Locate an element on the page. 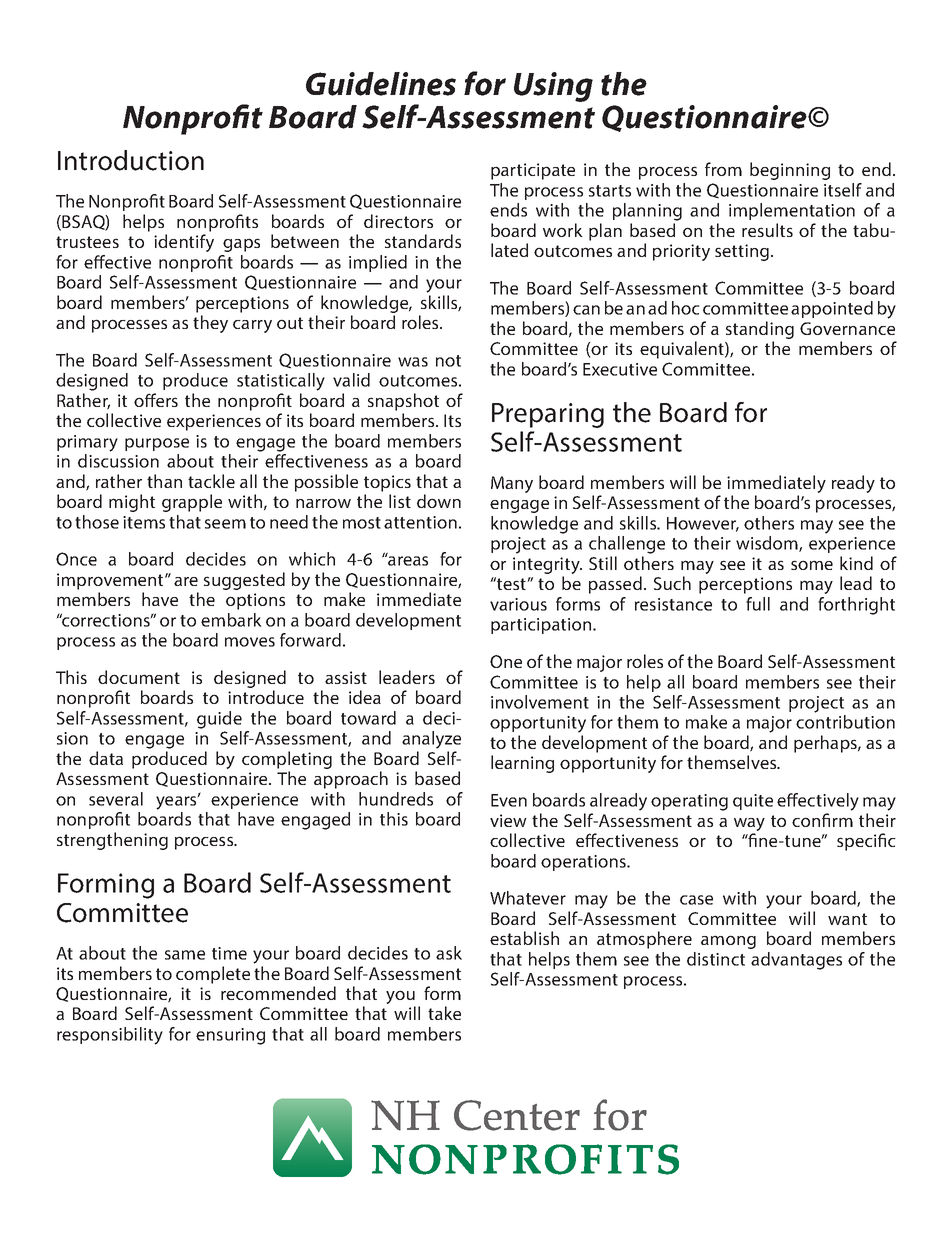 This page has height=1233, width=952. wisdom is located at coordinates (768, 544).
